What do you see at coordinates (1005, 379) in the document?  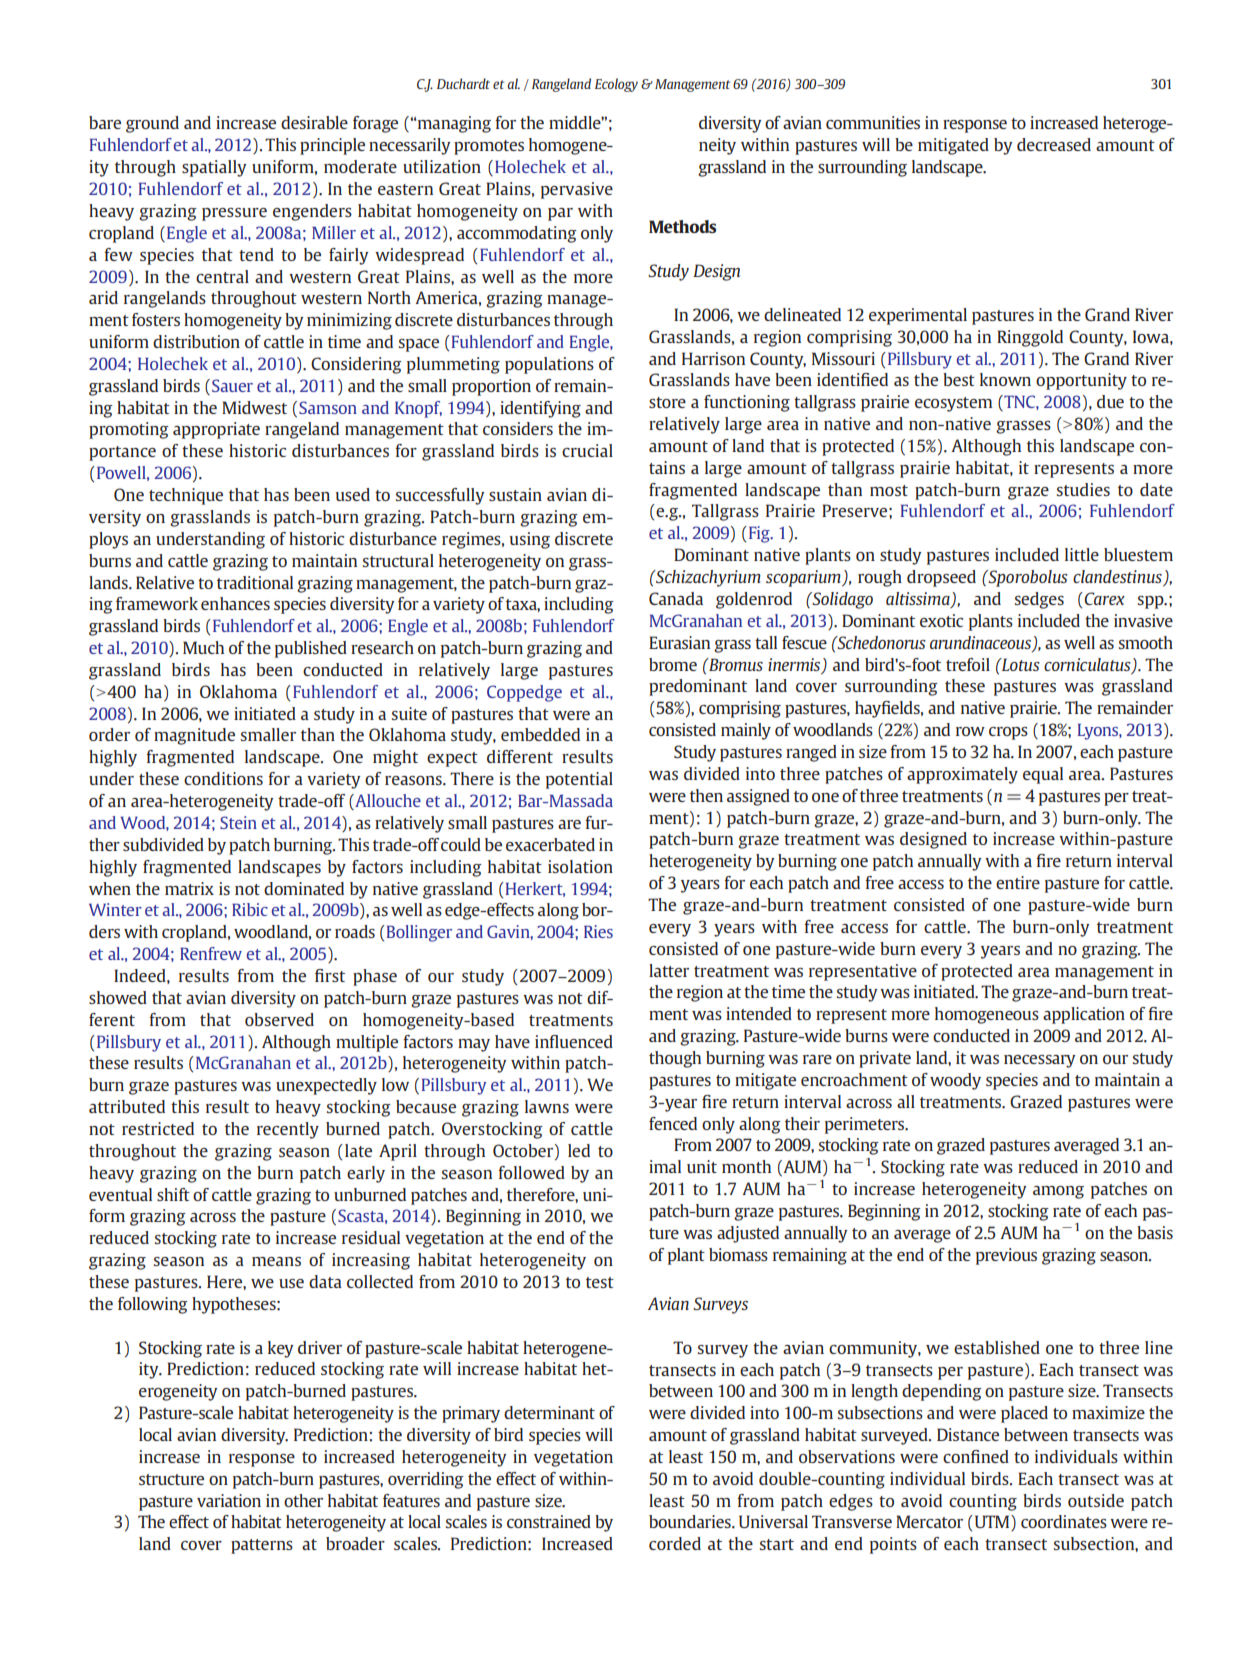 I see `known` at bounding box center [1005, 379].
